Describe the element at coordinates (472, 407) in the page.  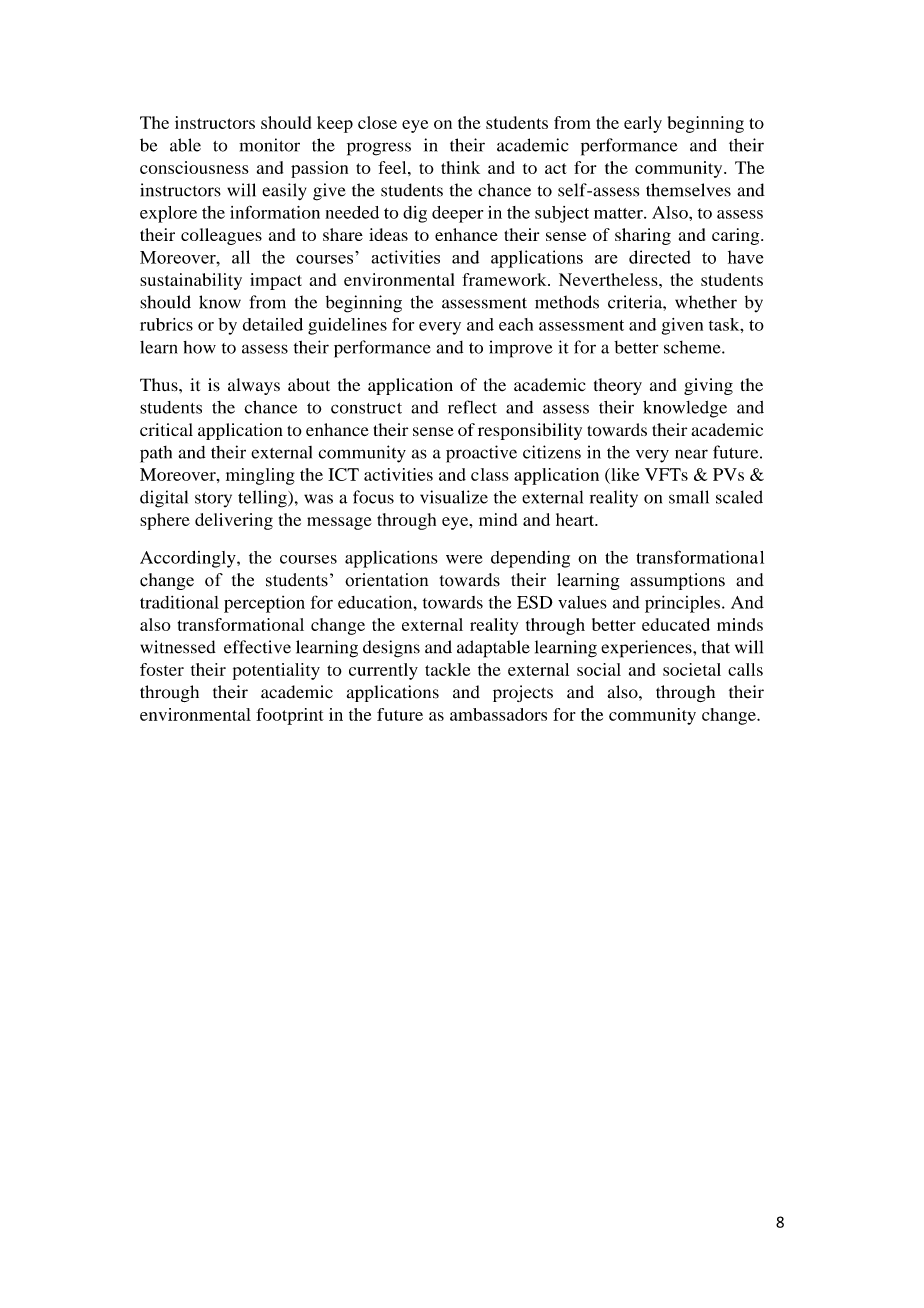
I see `reflect` at that location.
